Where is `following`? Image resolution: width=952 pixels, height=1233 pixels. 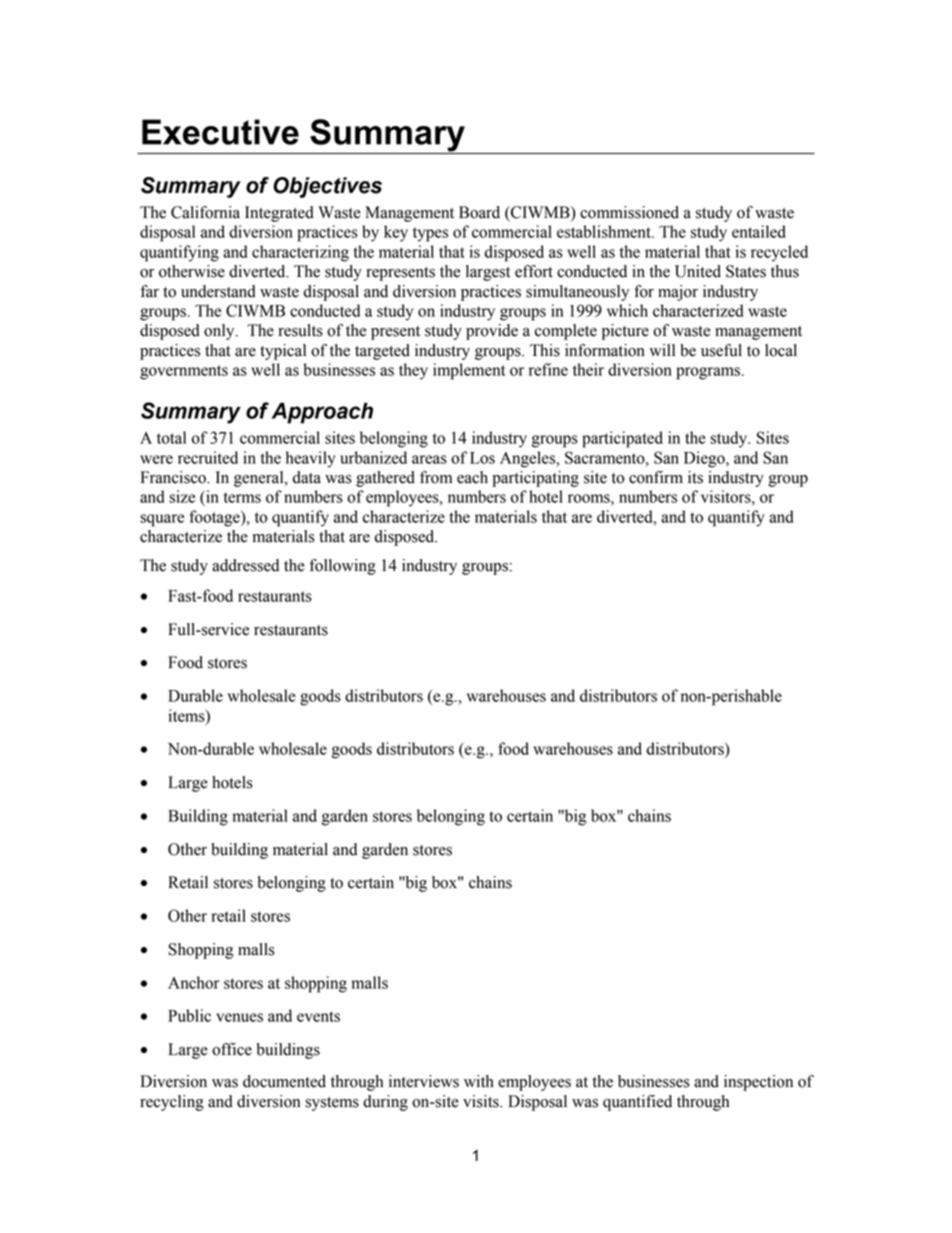
following is located at coordinates (343, 567).
